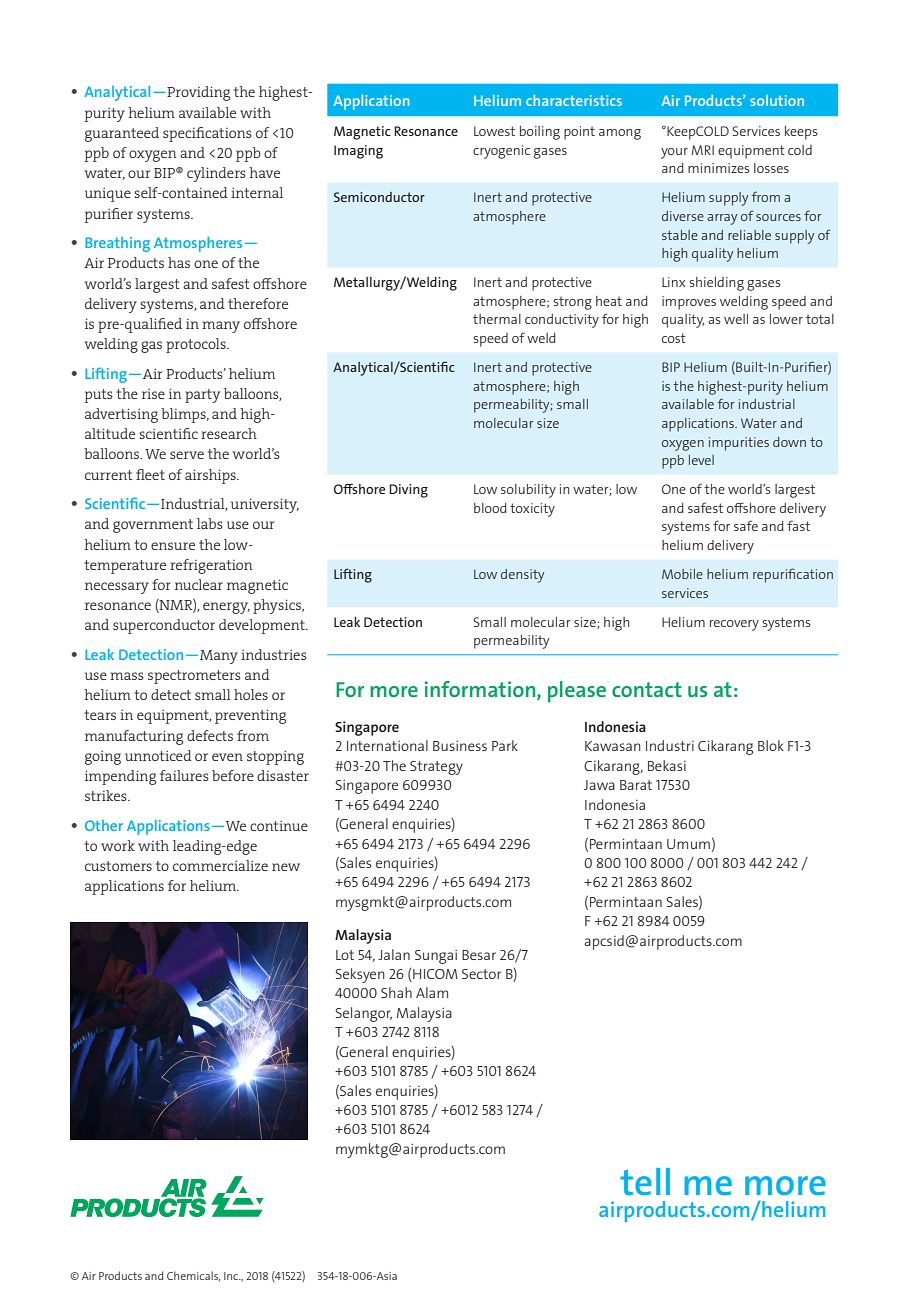 This screenshot has width=924, height=1308. Describe the element at coordinates (494, 131) in the screenshot. I see `Lowest` at that location.
